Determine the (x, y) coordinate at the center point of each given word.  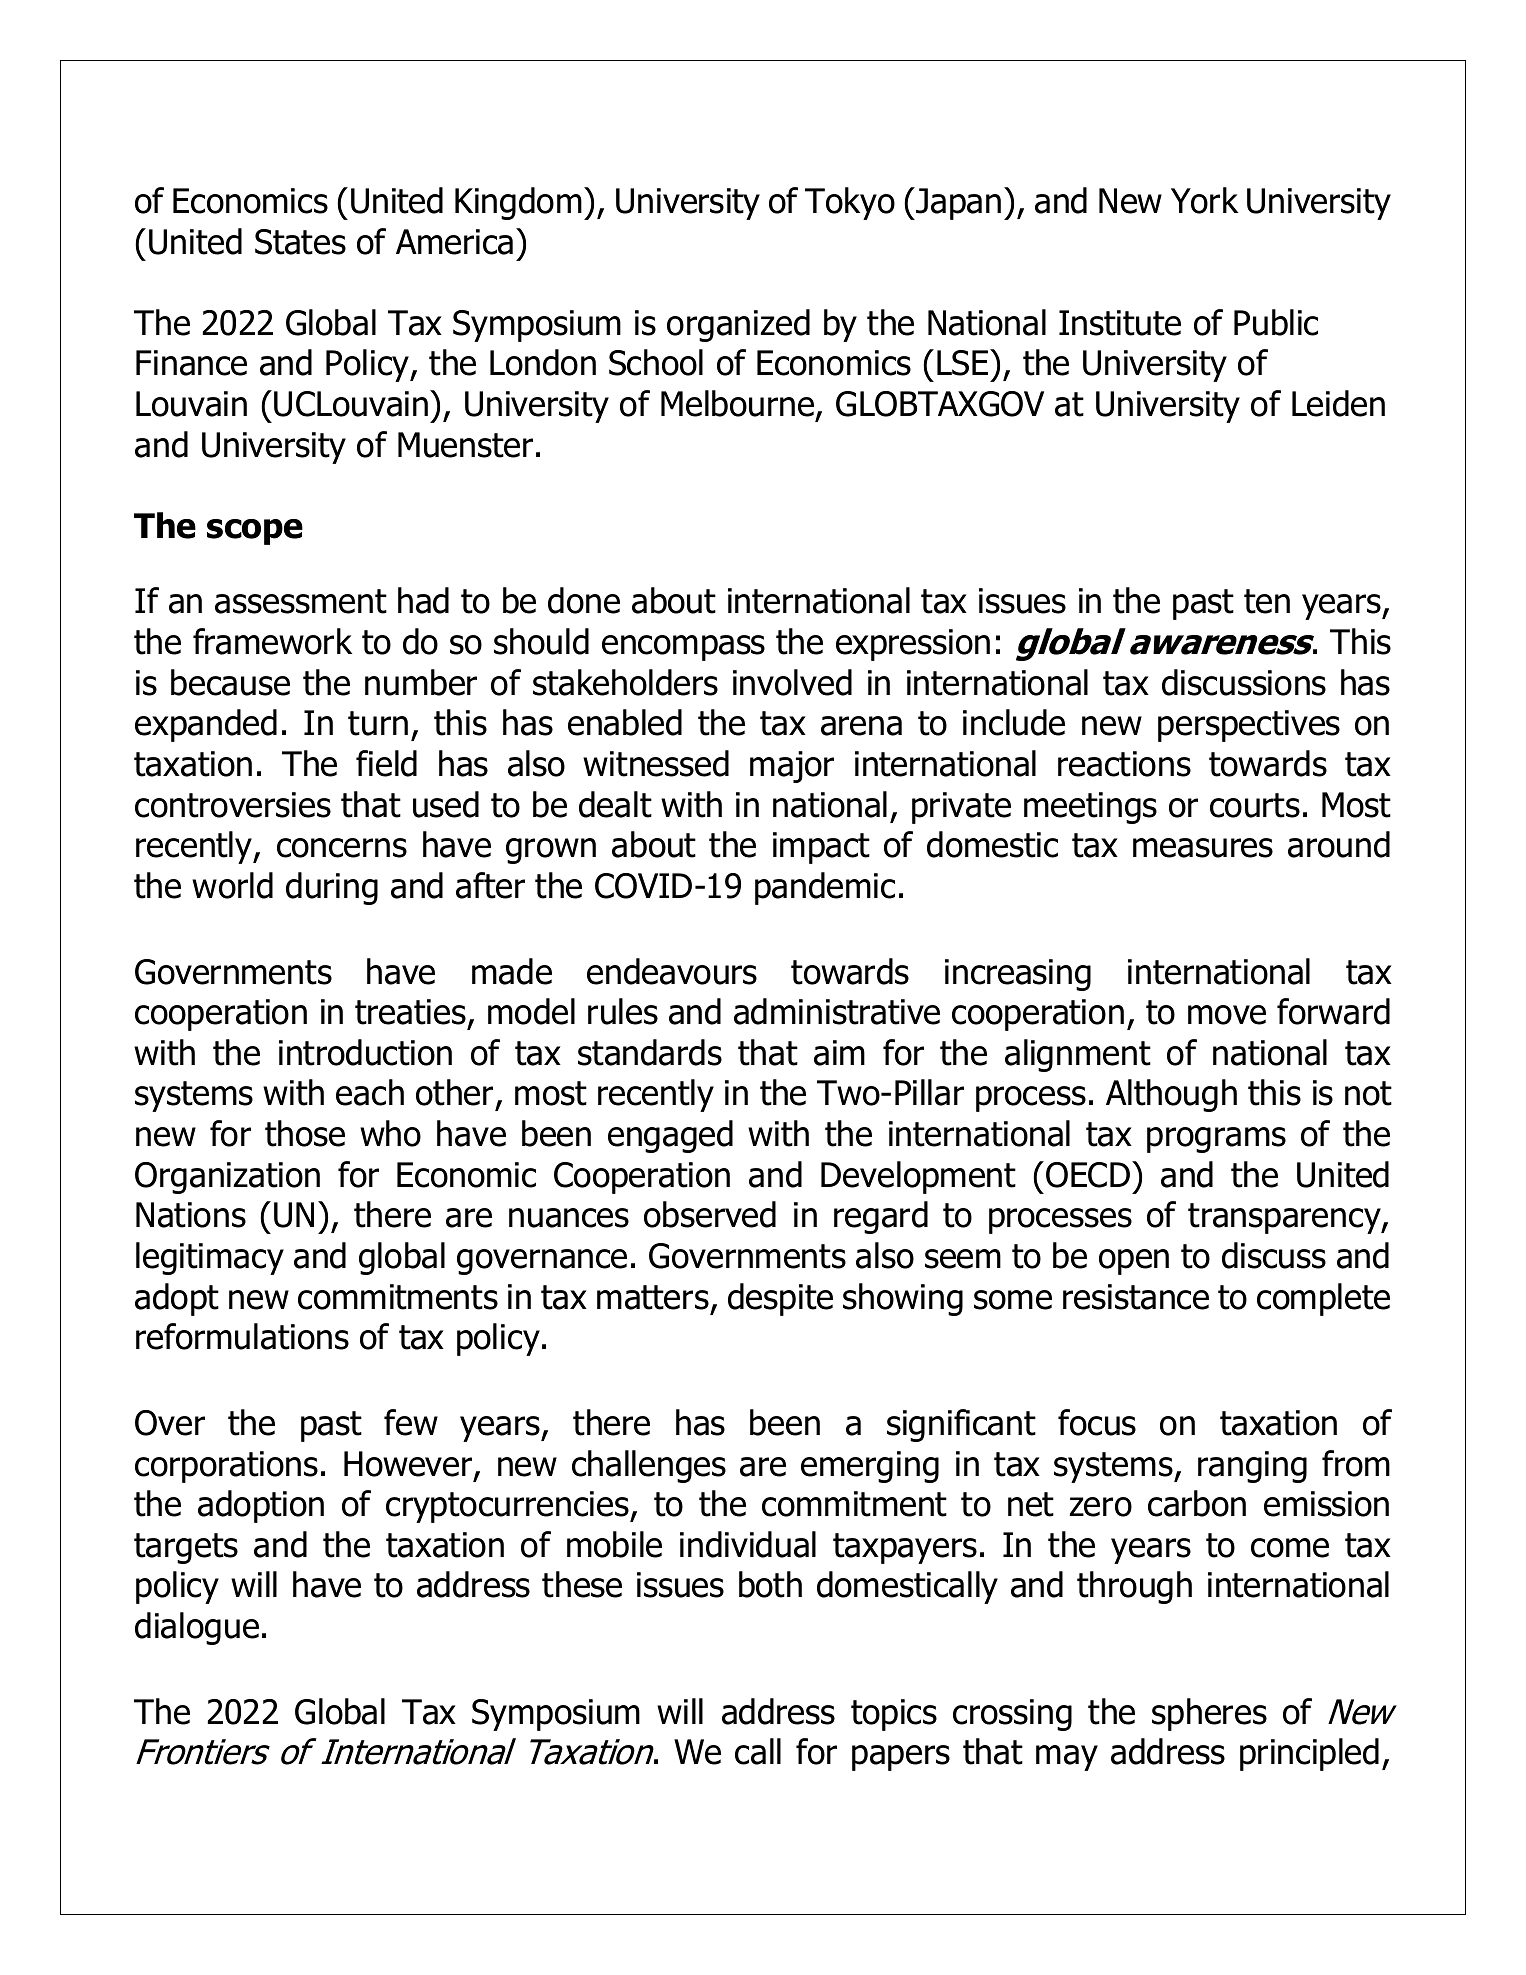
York (1204, 200)
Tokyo (850, 203)
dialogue (197, 1628)
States (300, 242)
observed (710, 1214)
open (1134, 1262)
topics (894, 1715)
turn (378, 723)
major (792, 767)
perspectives (1249, 726)
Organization (227, 1178)
